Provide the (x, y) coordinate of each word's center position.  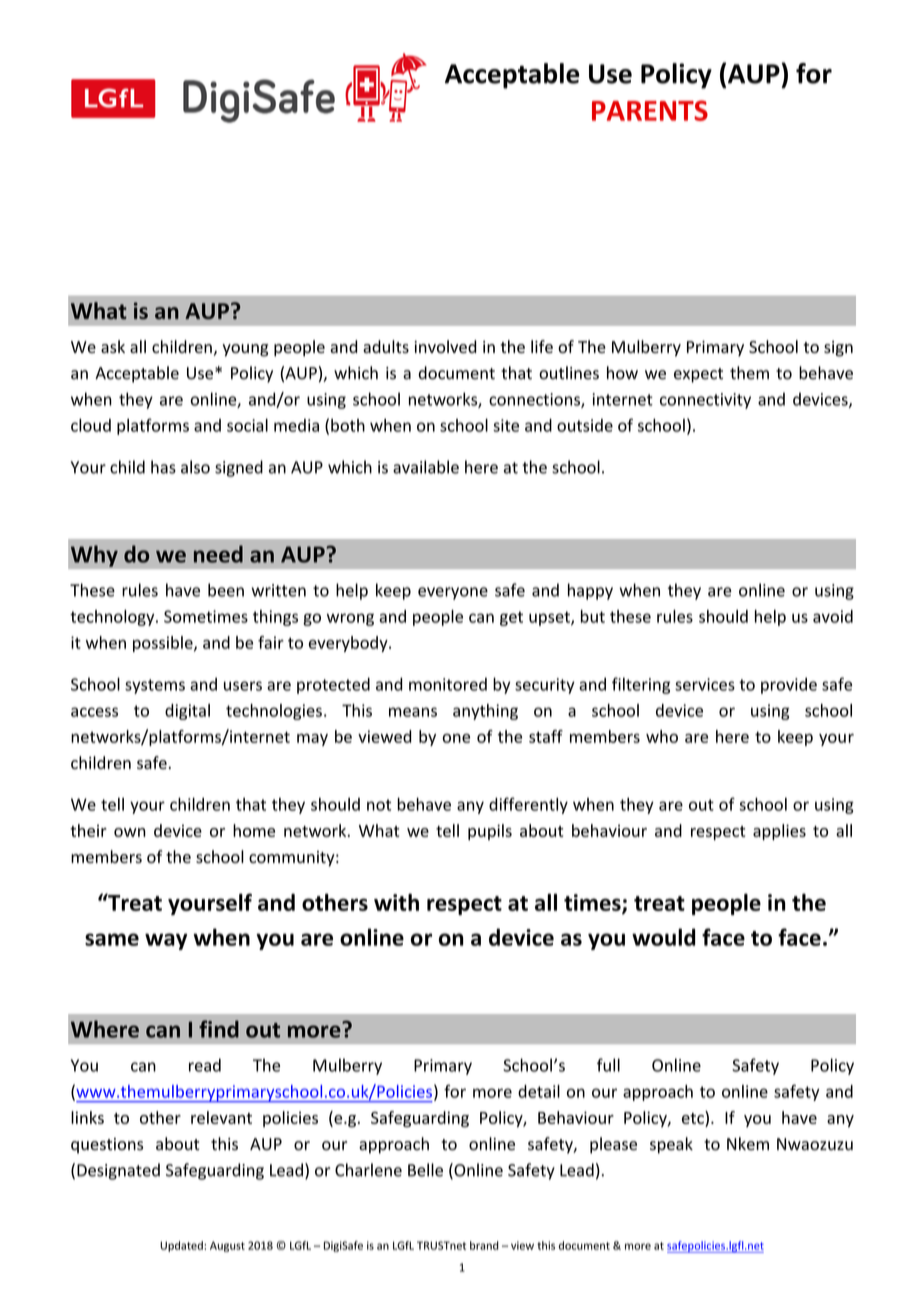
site (506, 425)
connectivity (705, 401)
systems (155, 686)
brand (484, 1245)
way (166, 941)
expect (698, 375)
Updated (182, 1246)
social (247, 425)
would (663, 937)
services (705, 684)
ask (113, 346)
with (396, 902)
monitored (448, 684)
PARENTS (650, 110)
